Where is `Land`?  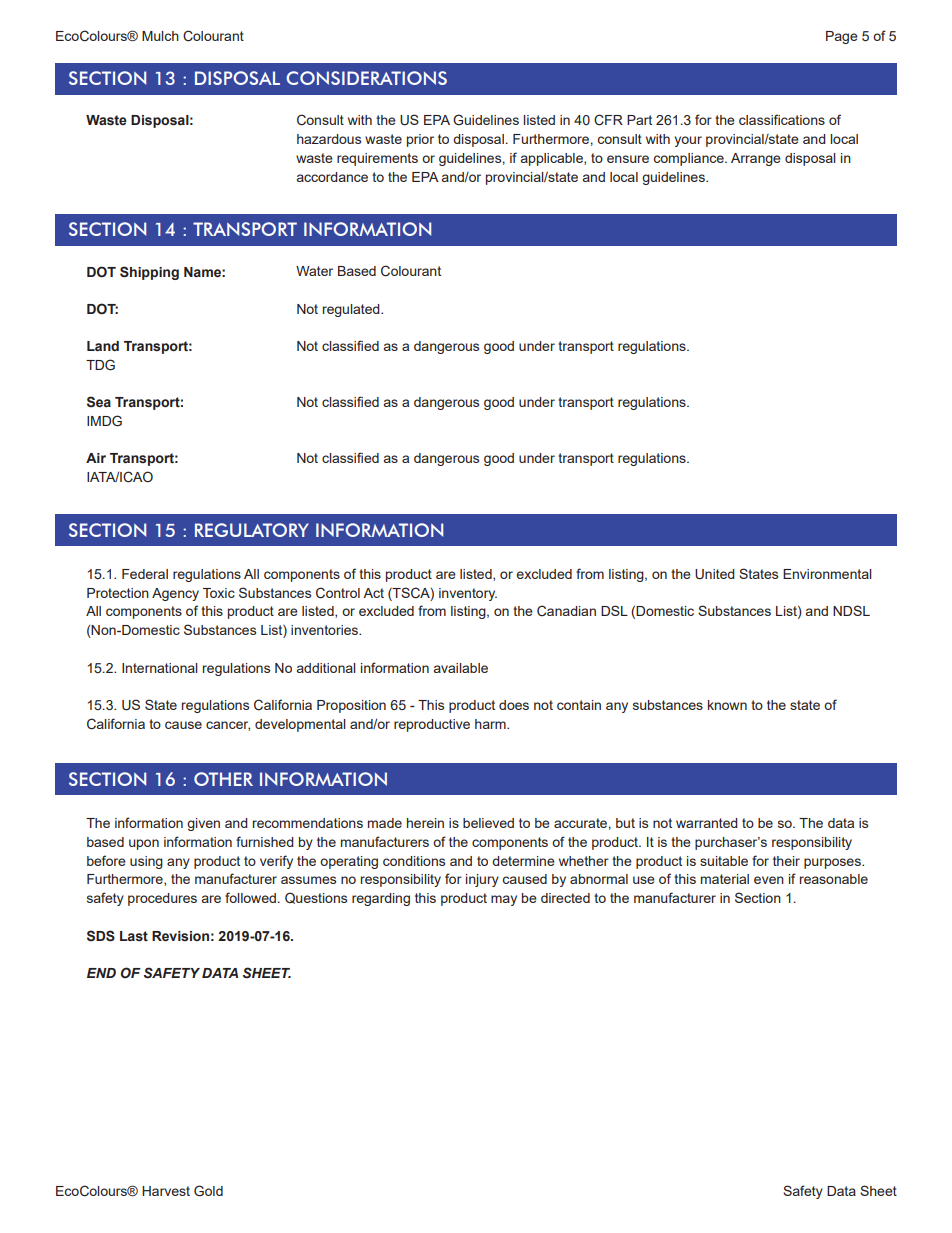 Land is located at coordinates (103, 346).
